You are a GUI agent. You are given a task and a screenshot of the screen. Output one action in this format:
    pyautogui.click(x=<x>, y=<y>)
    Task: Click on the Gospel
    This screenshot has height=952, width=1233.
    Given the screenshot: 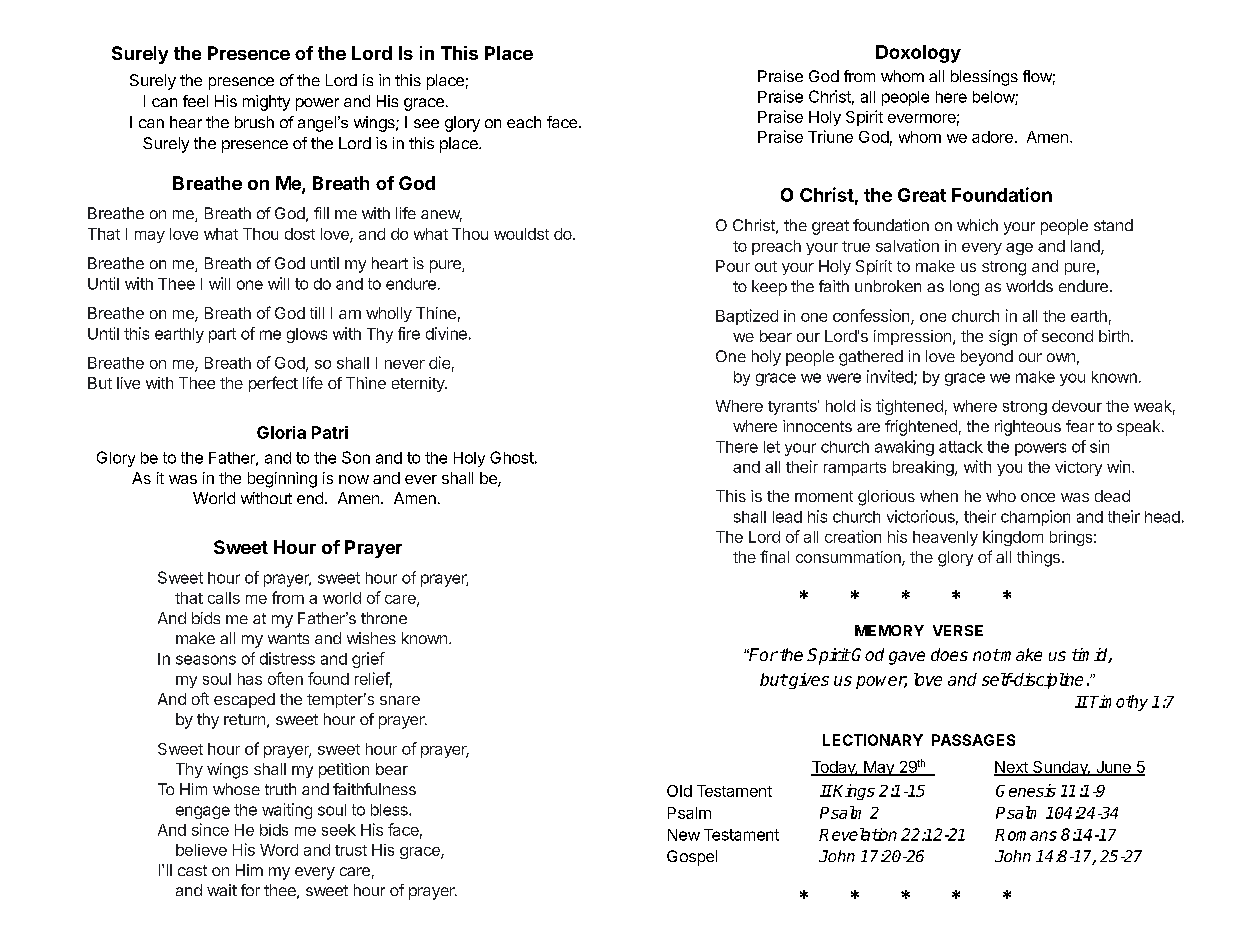 What is the action you would take?
    pyautogui.click(x=692, y=858)
